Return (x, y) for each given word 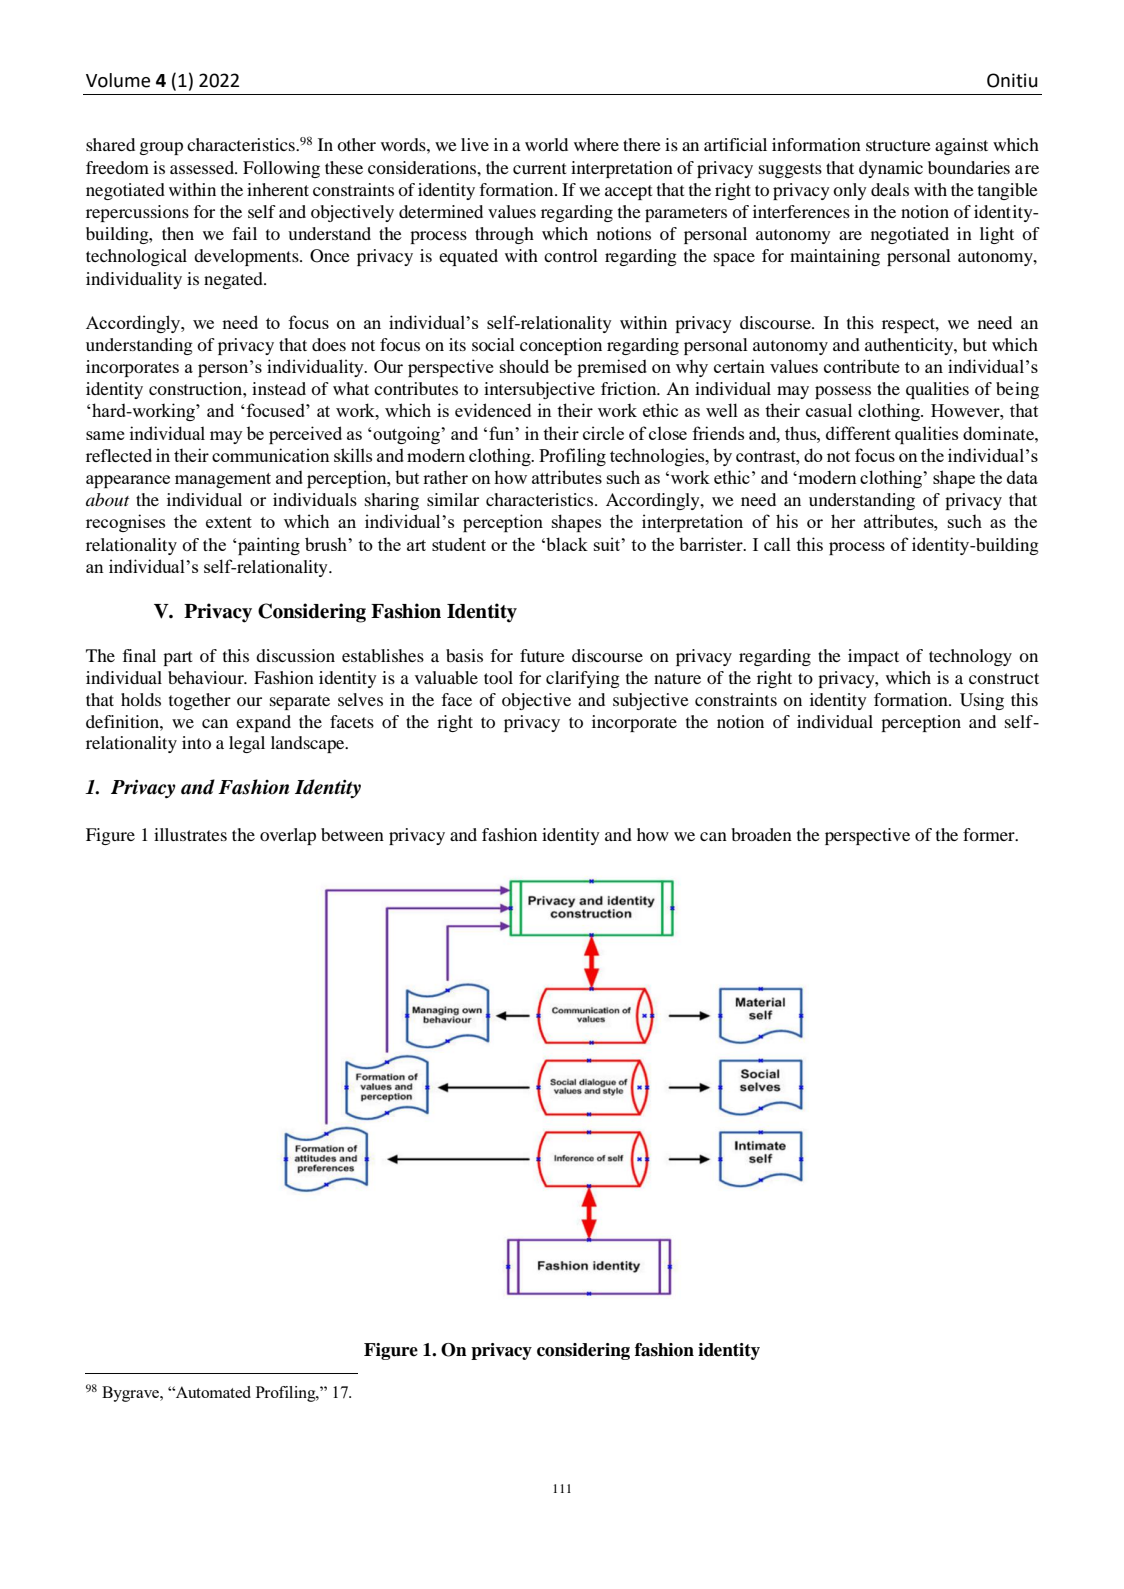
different (858, 433)
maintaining (835, 257)
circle (603, 433)
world (546, 144)
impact (873, 657)
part (177, 658)
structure (898, 145)
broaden (762, 834)
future (542, 655)
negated (234, 280)
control (571, 255)
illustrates (190, 834)
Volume (118, 80)
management (223, 480)
